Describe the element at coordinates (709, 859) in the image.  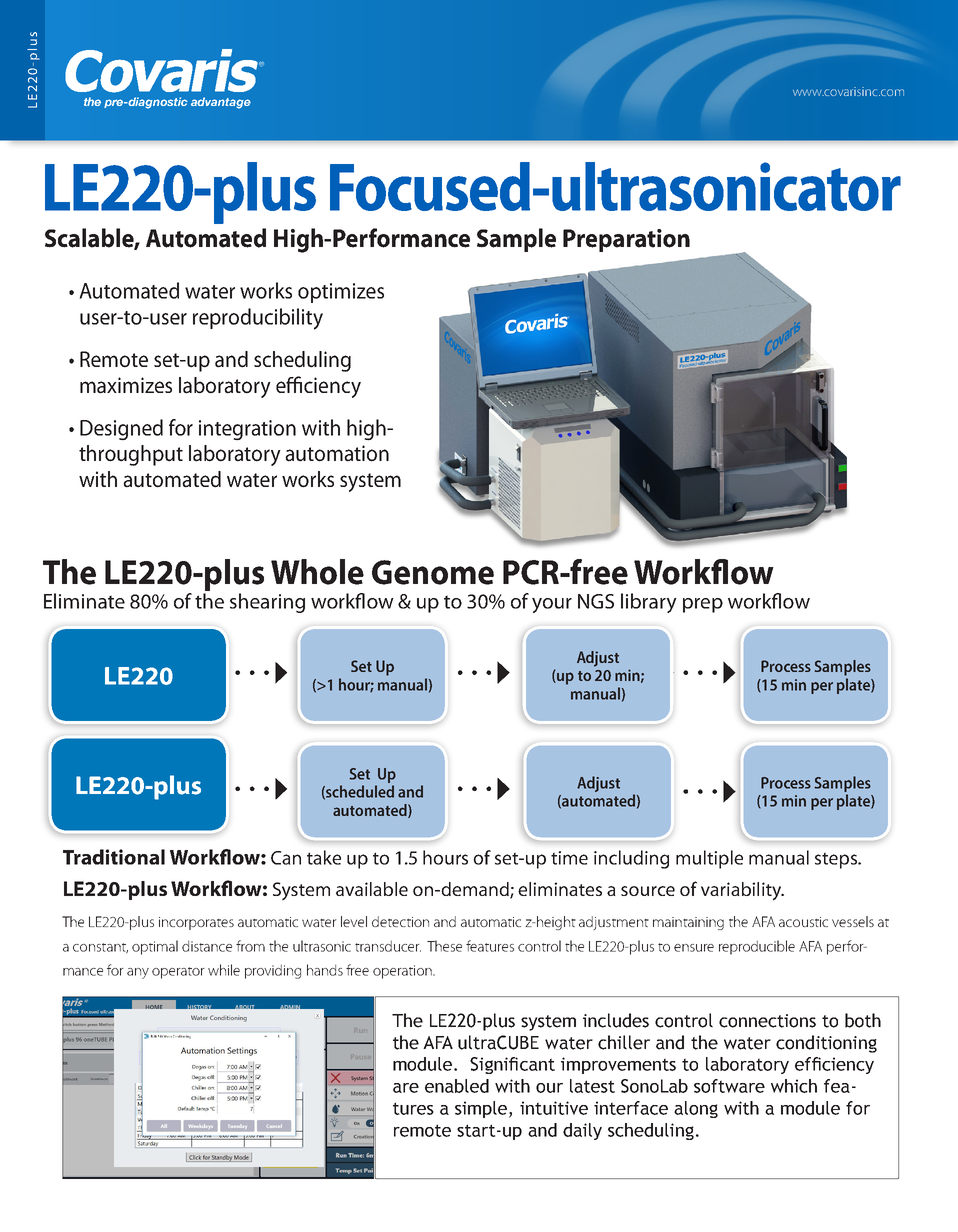
I see `multiple` at that location.
